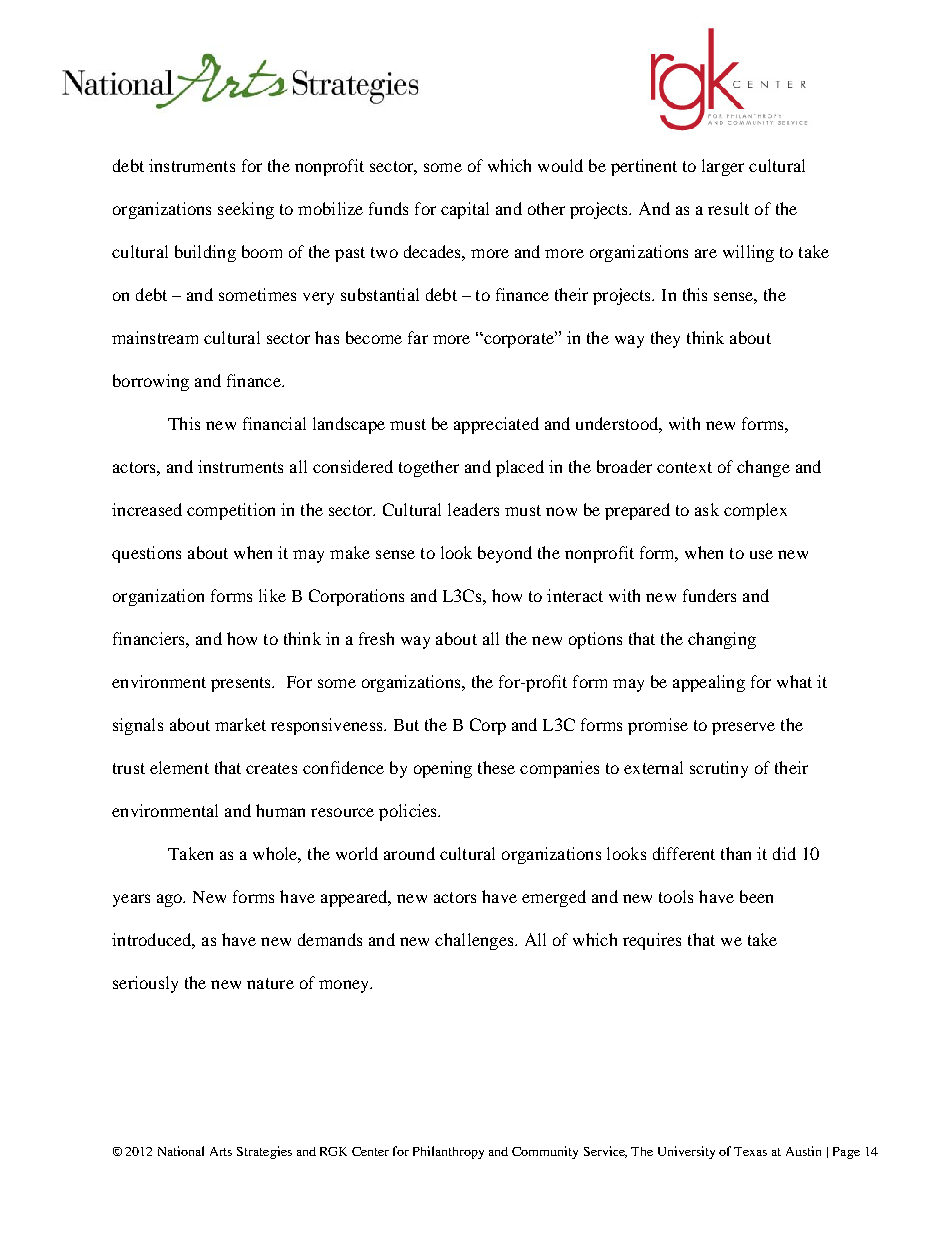  What do you see at coordinates (246, 210) in the screenshot?
I see `seeking` at bounding box center [246, 210].
